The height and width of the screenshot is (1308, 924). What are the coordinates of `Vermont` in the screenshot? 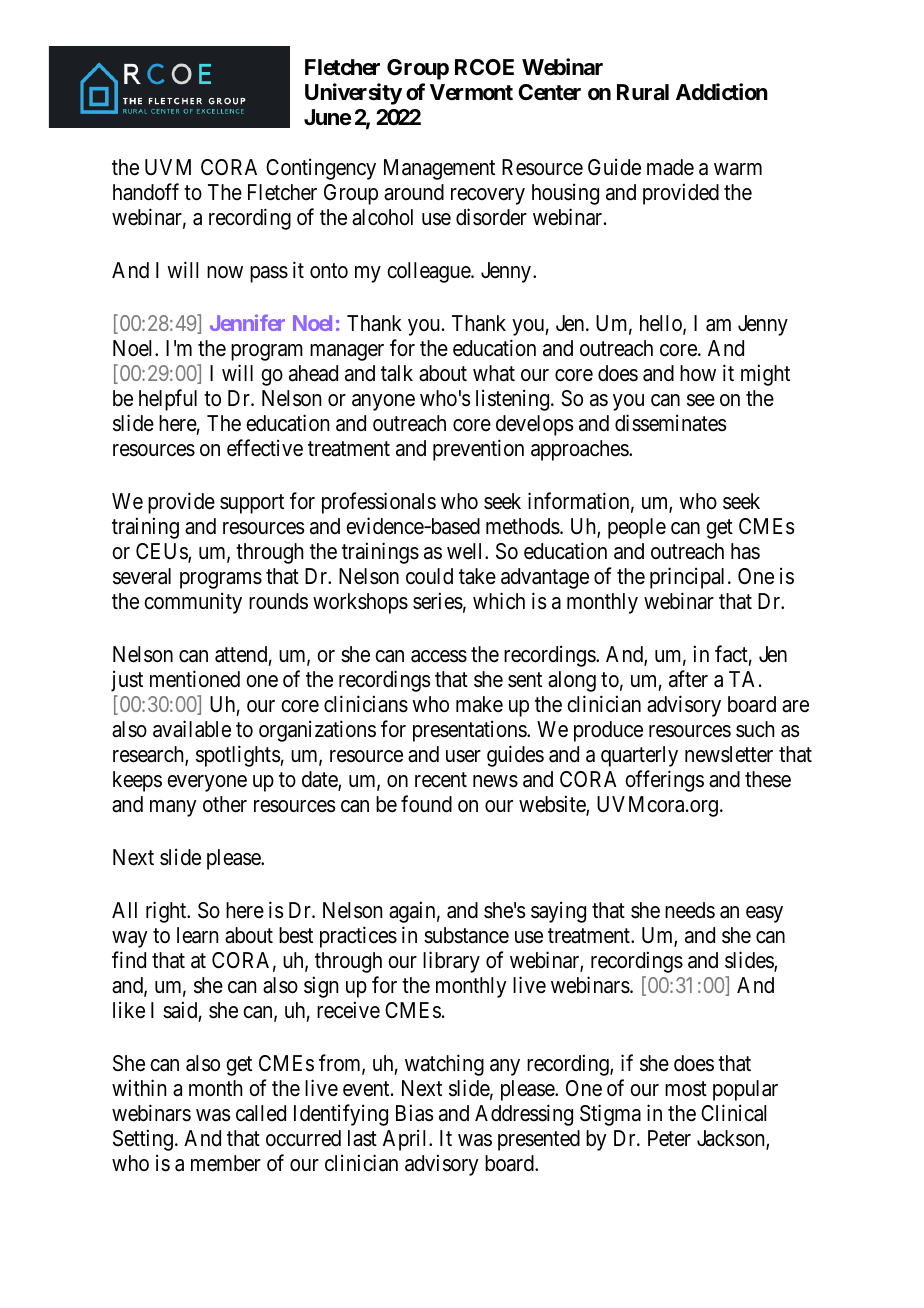 It's located at (471, 92).
